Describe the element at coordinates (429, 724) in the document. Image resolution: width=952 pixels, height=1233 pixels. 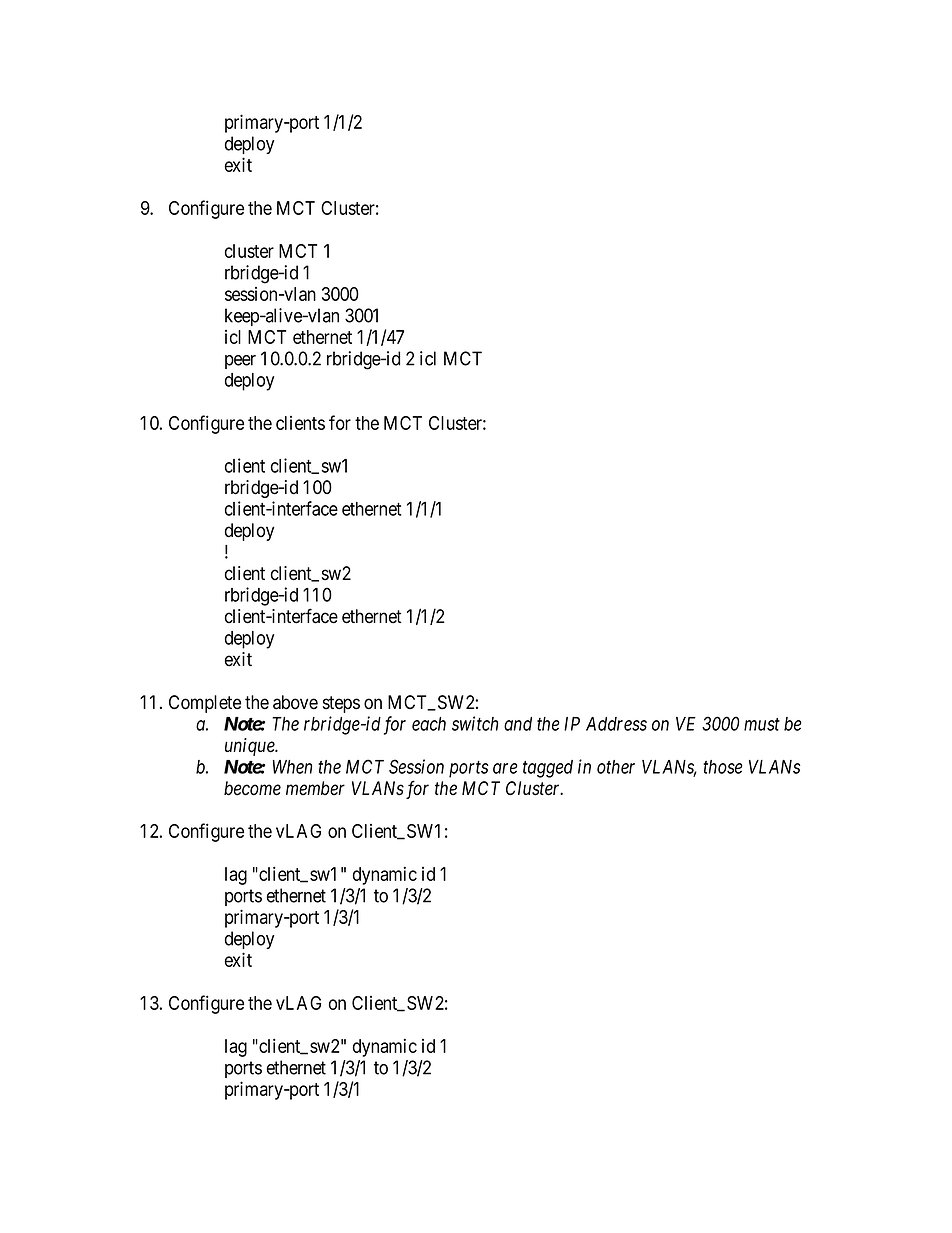
I see `each` at that location.
